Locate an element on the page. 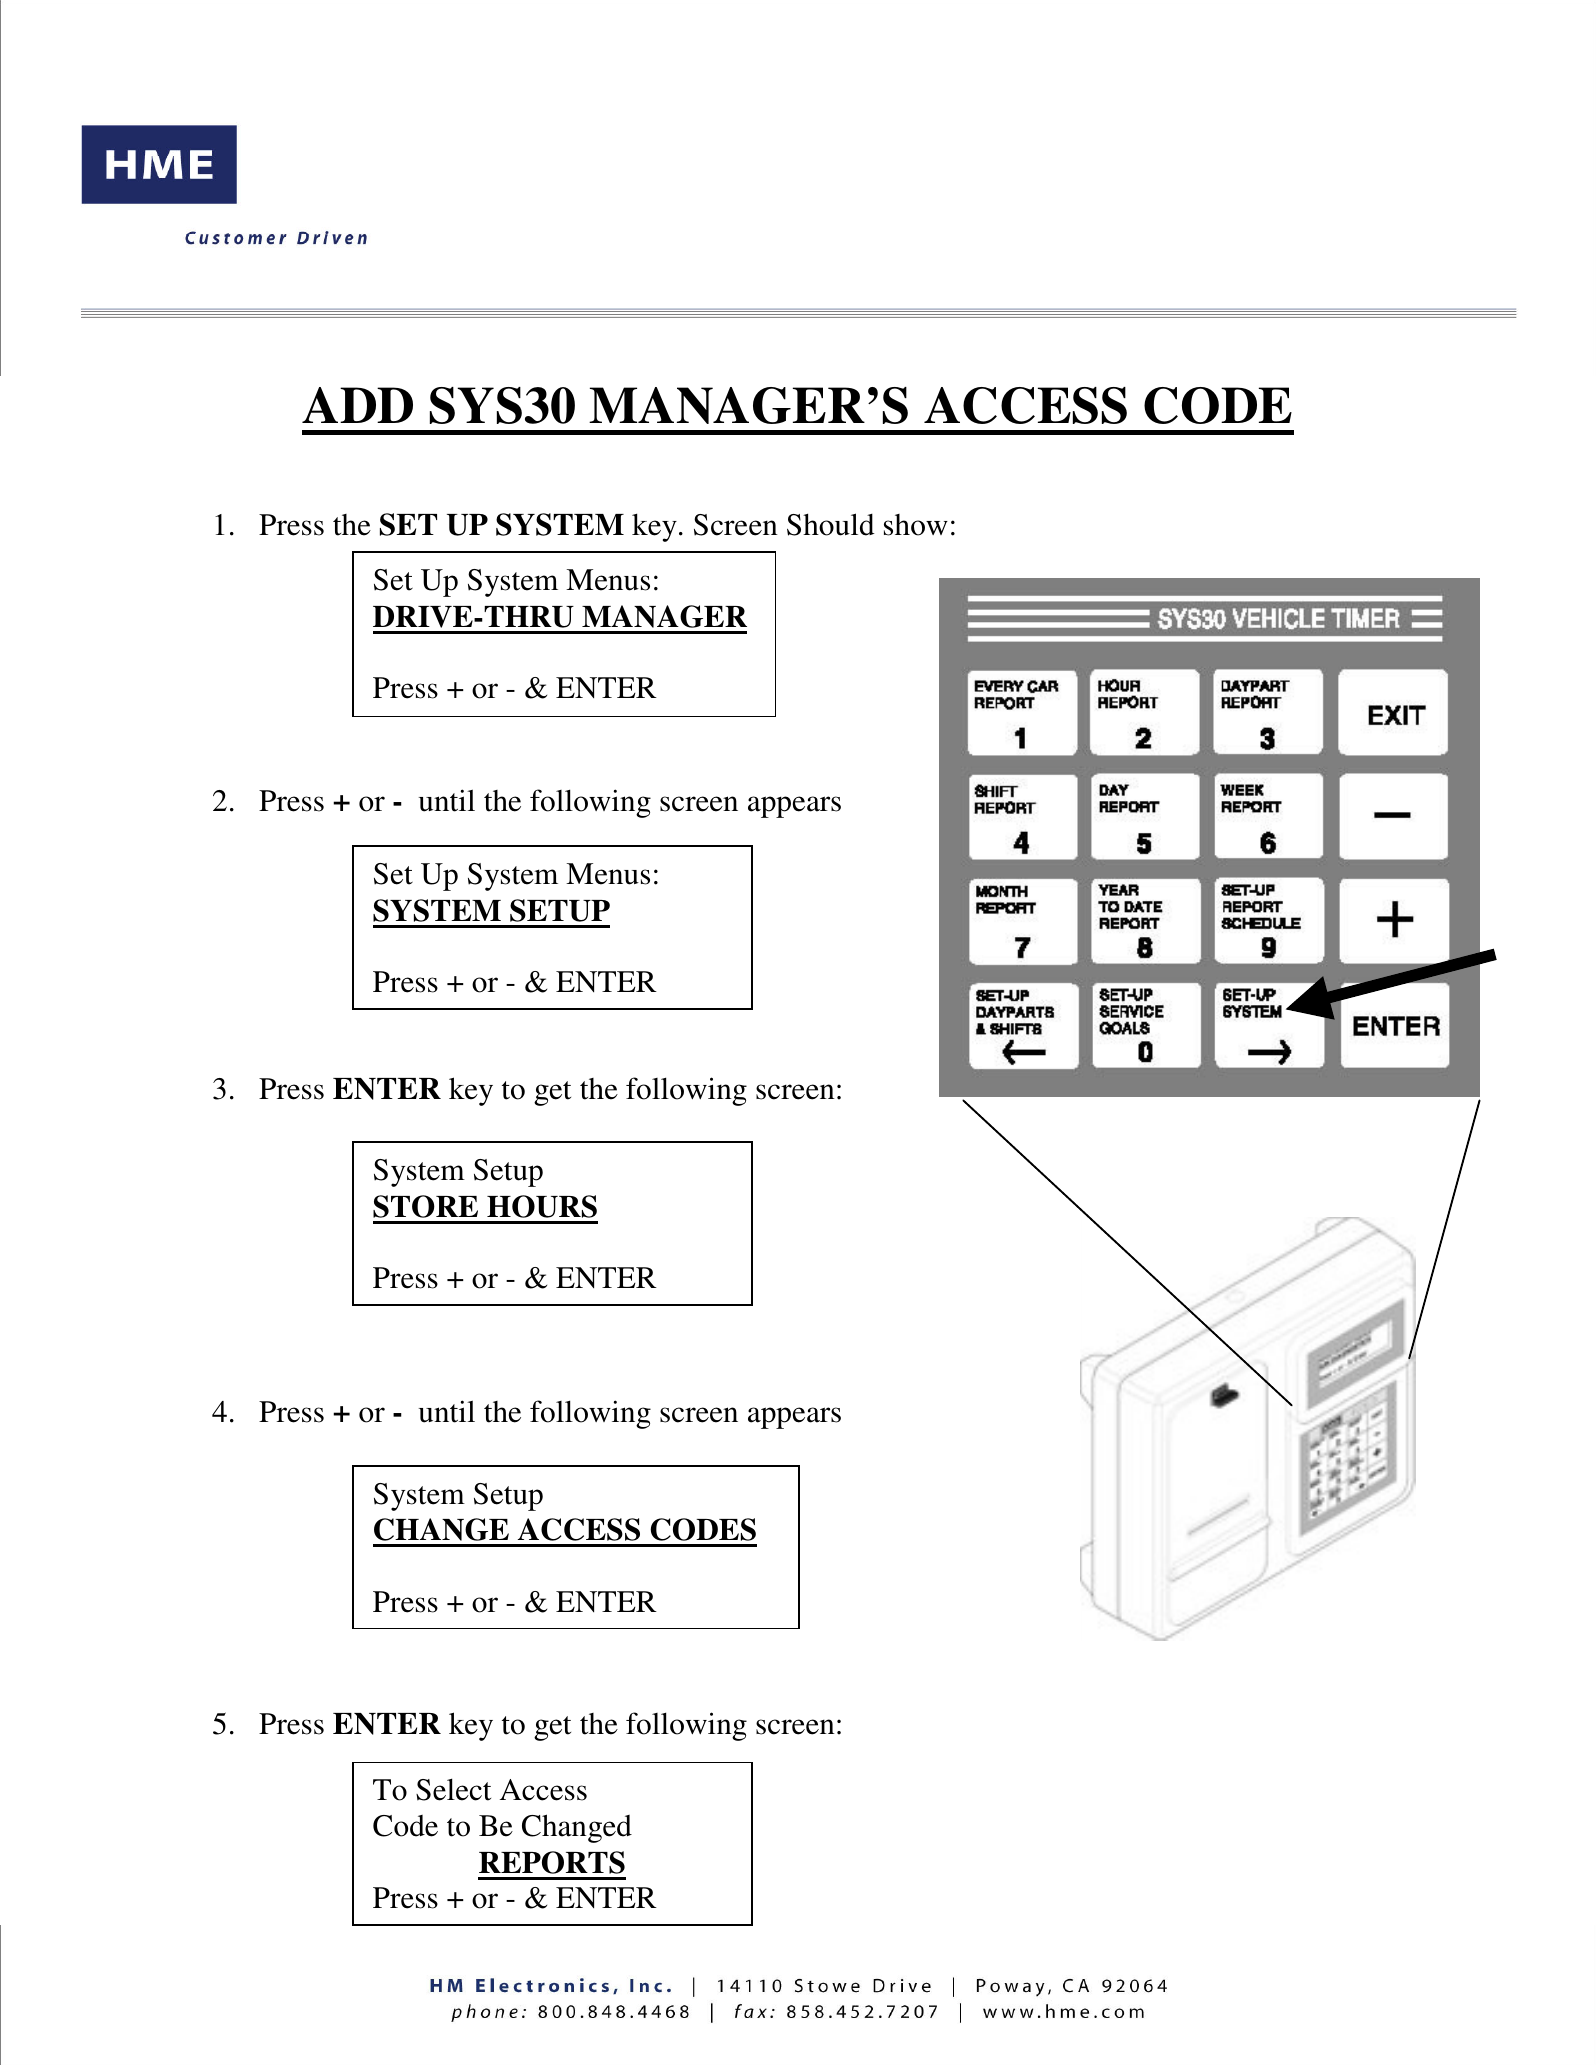 This document has height=2065, width=1596. ADD is located at coordinates (357, 405).
